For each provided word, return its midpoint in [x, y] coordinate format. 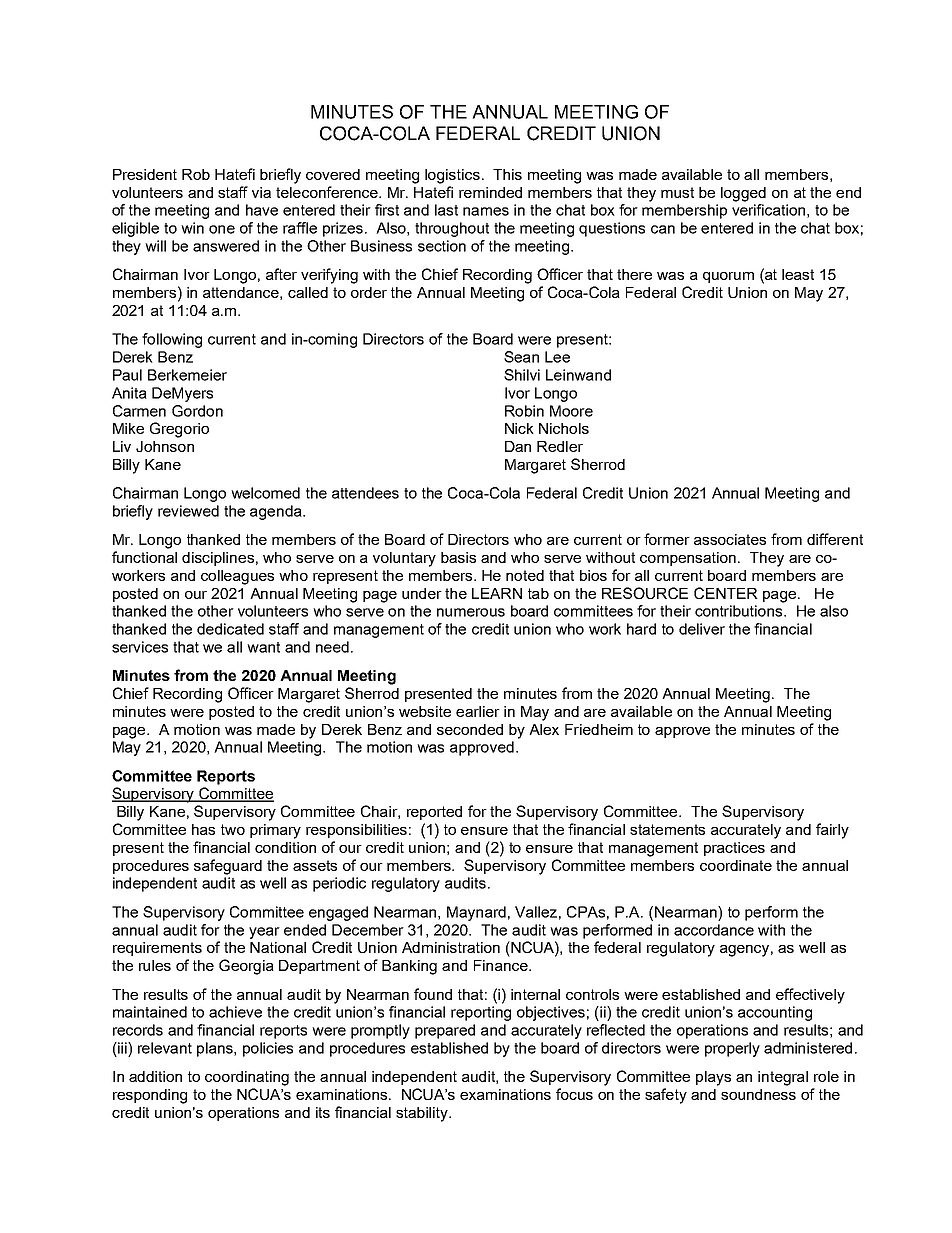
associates [730, 539]
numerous [471, 612]
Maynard [476, 913]
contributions [740, 611]
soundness [758, 1094]
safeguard [228, 867]
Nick [519, 428]
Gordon [197, 411]
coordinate [736, 865]
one [222, 229]
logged [743, 194]
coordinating [247, 1078]
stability [423, 1114]
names [486, 211]
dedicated [230, 629]
